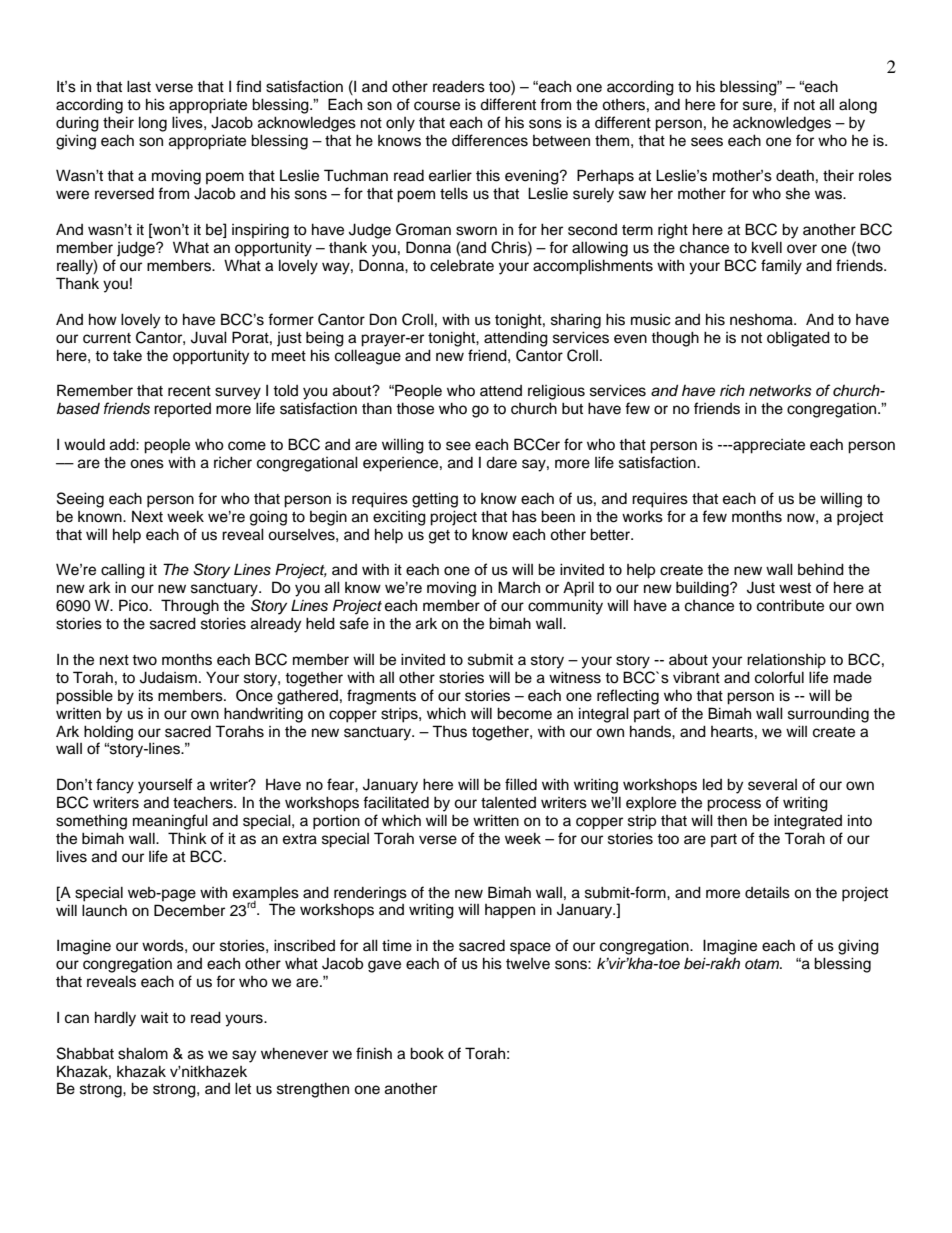 The height and width of the image is (1233, 952). Describe the element at coordinates (767, 892) in the image. I see `details` at that location.
